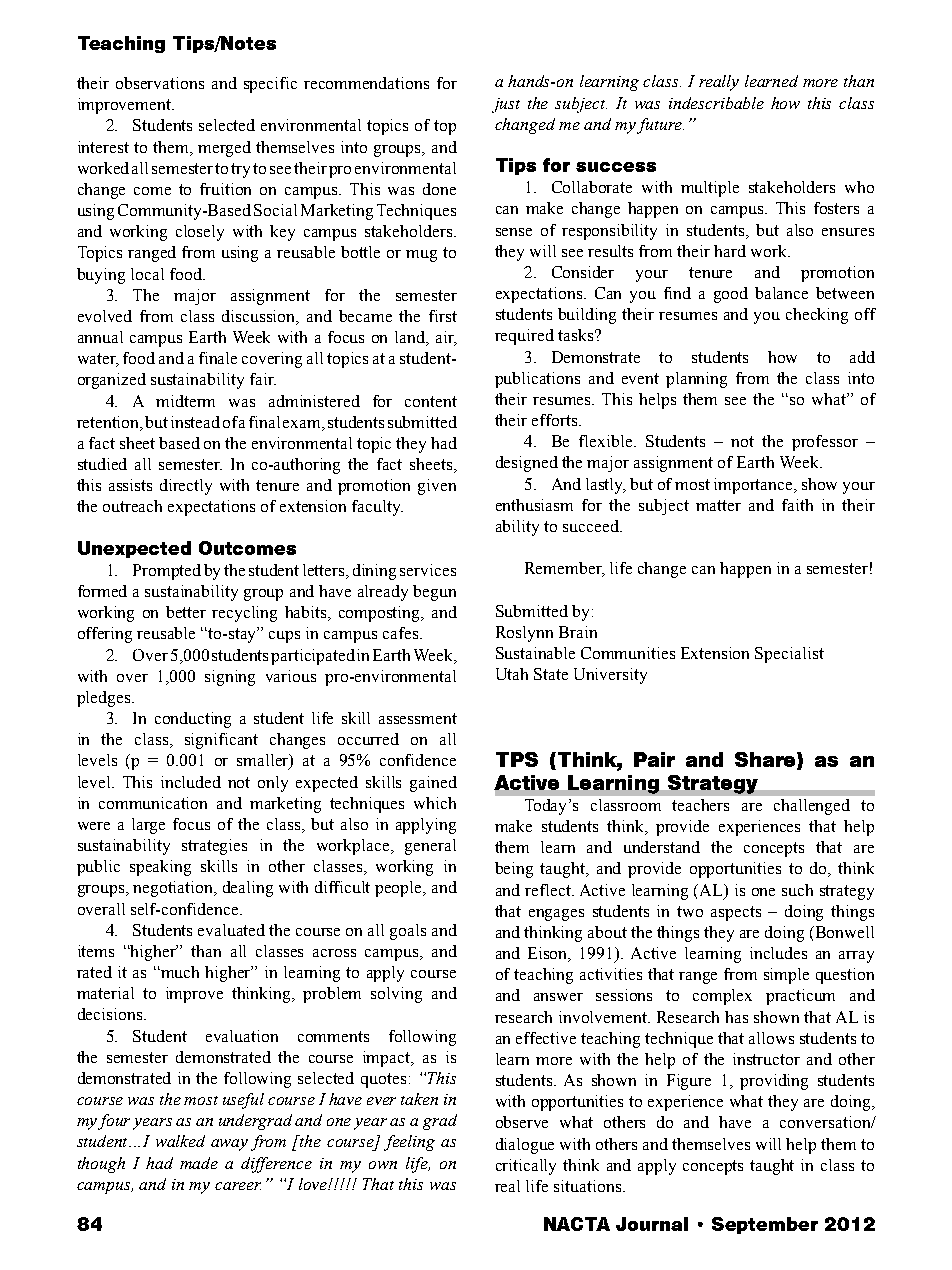  I want to click on Utah, so click(512, 674).
